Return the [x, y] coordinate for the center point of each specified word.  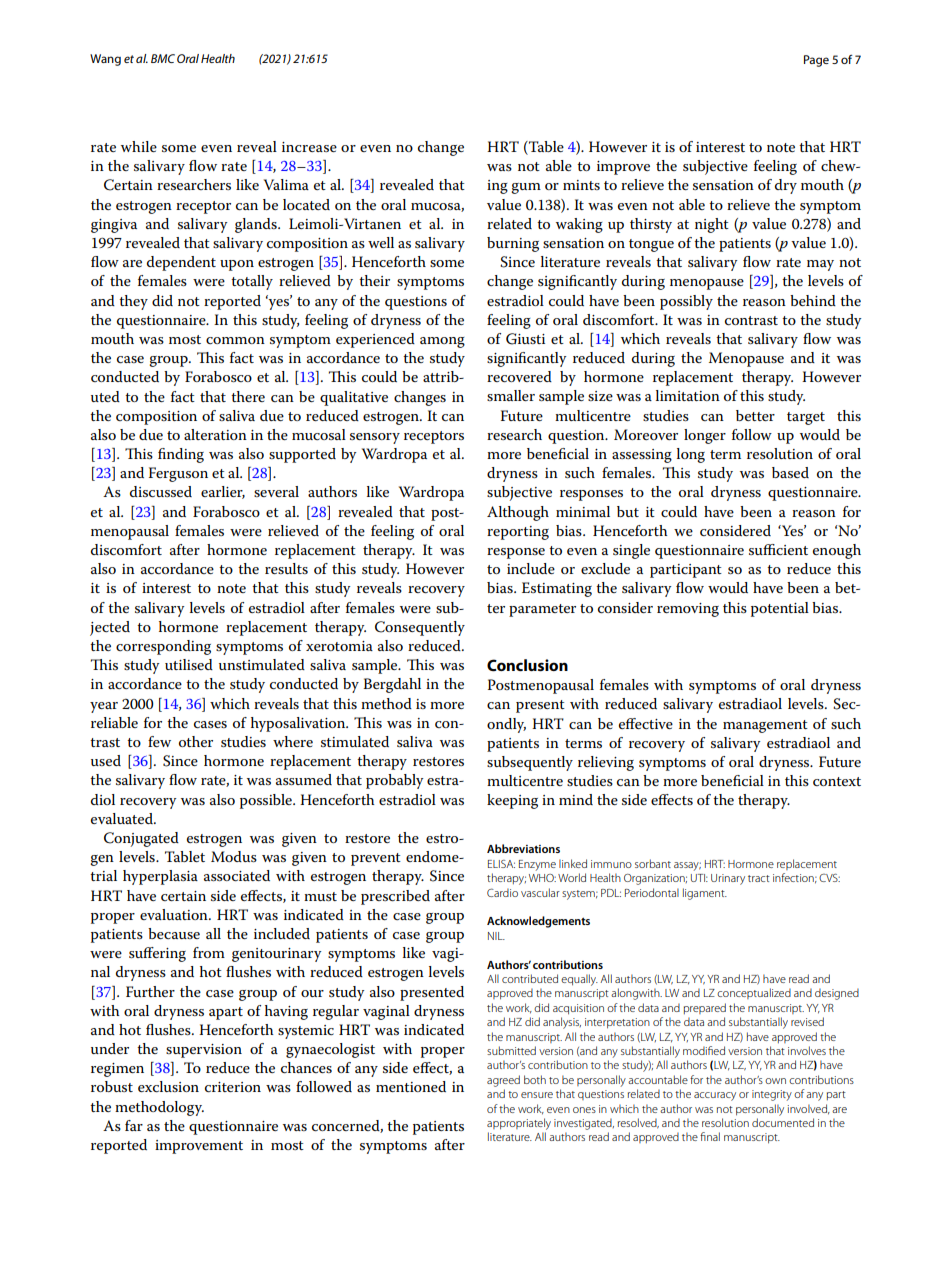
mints [581, 185]
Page [816, 61]
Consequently [420, 628]
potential [780, 609]
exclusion [168, 1086]
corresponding [163, 647]
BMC [163, 58]
